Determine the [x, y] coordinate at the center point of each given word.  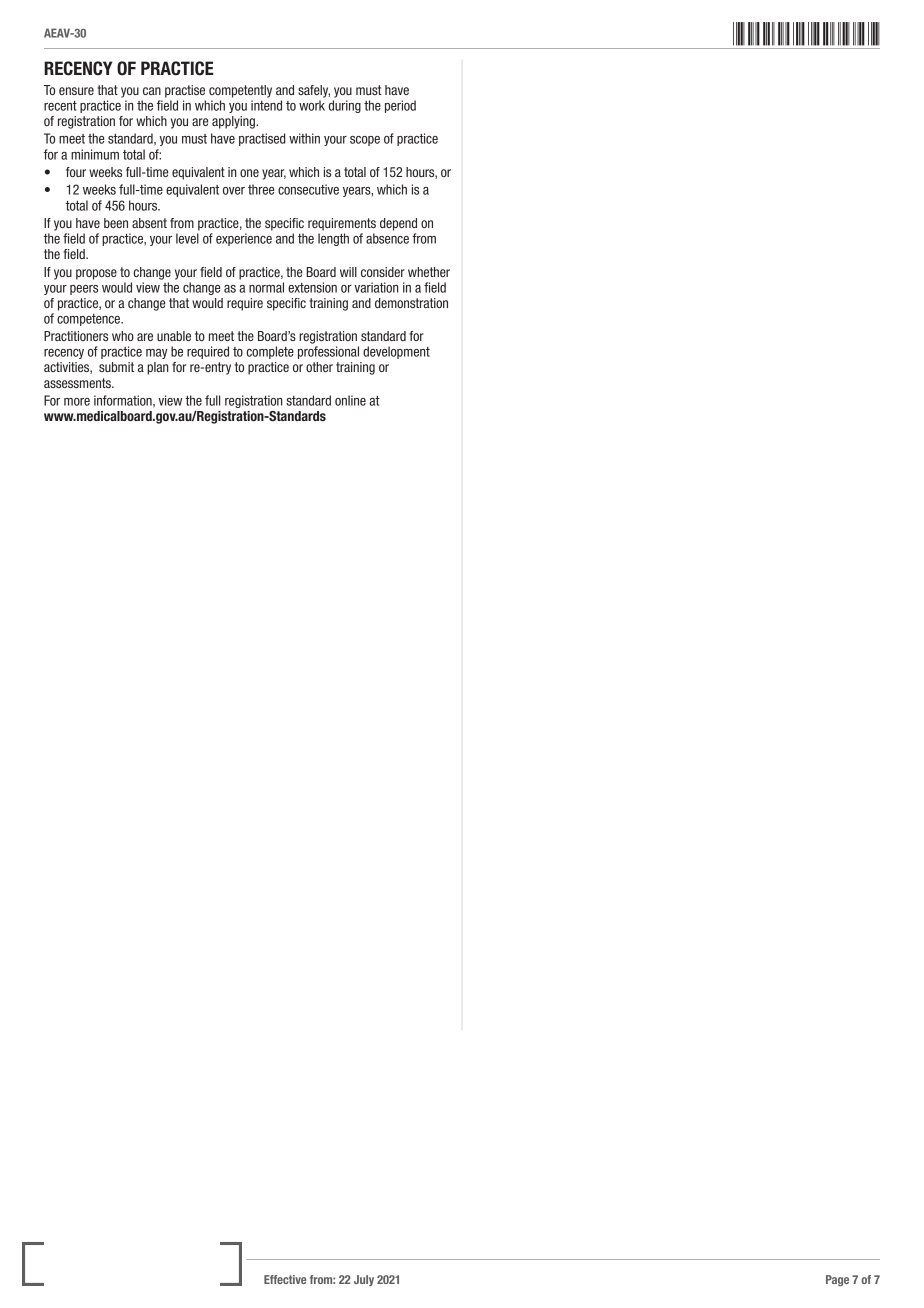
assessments [78, 383]
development [396, 352]
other [319, 367]
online [350, 400]
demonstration [411, 303]
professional [328, 352]
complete [270, 352]
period [400, 106]
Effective [285, 1279]
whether [429, 272]
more [77, 402]
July [364, 1280]
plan [157, 368]
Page [837, 1280]
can [152, 91]
